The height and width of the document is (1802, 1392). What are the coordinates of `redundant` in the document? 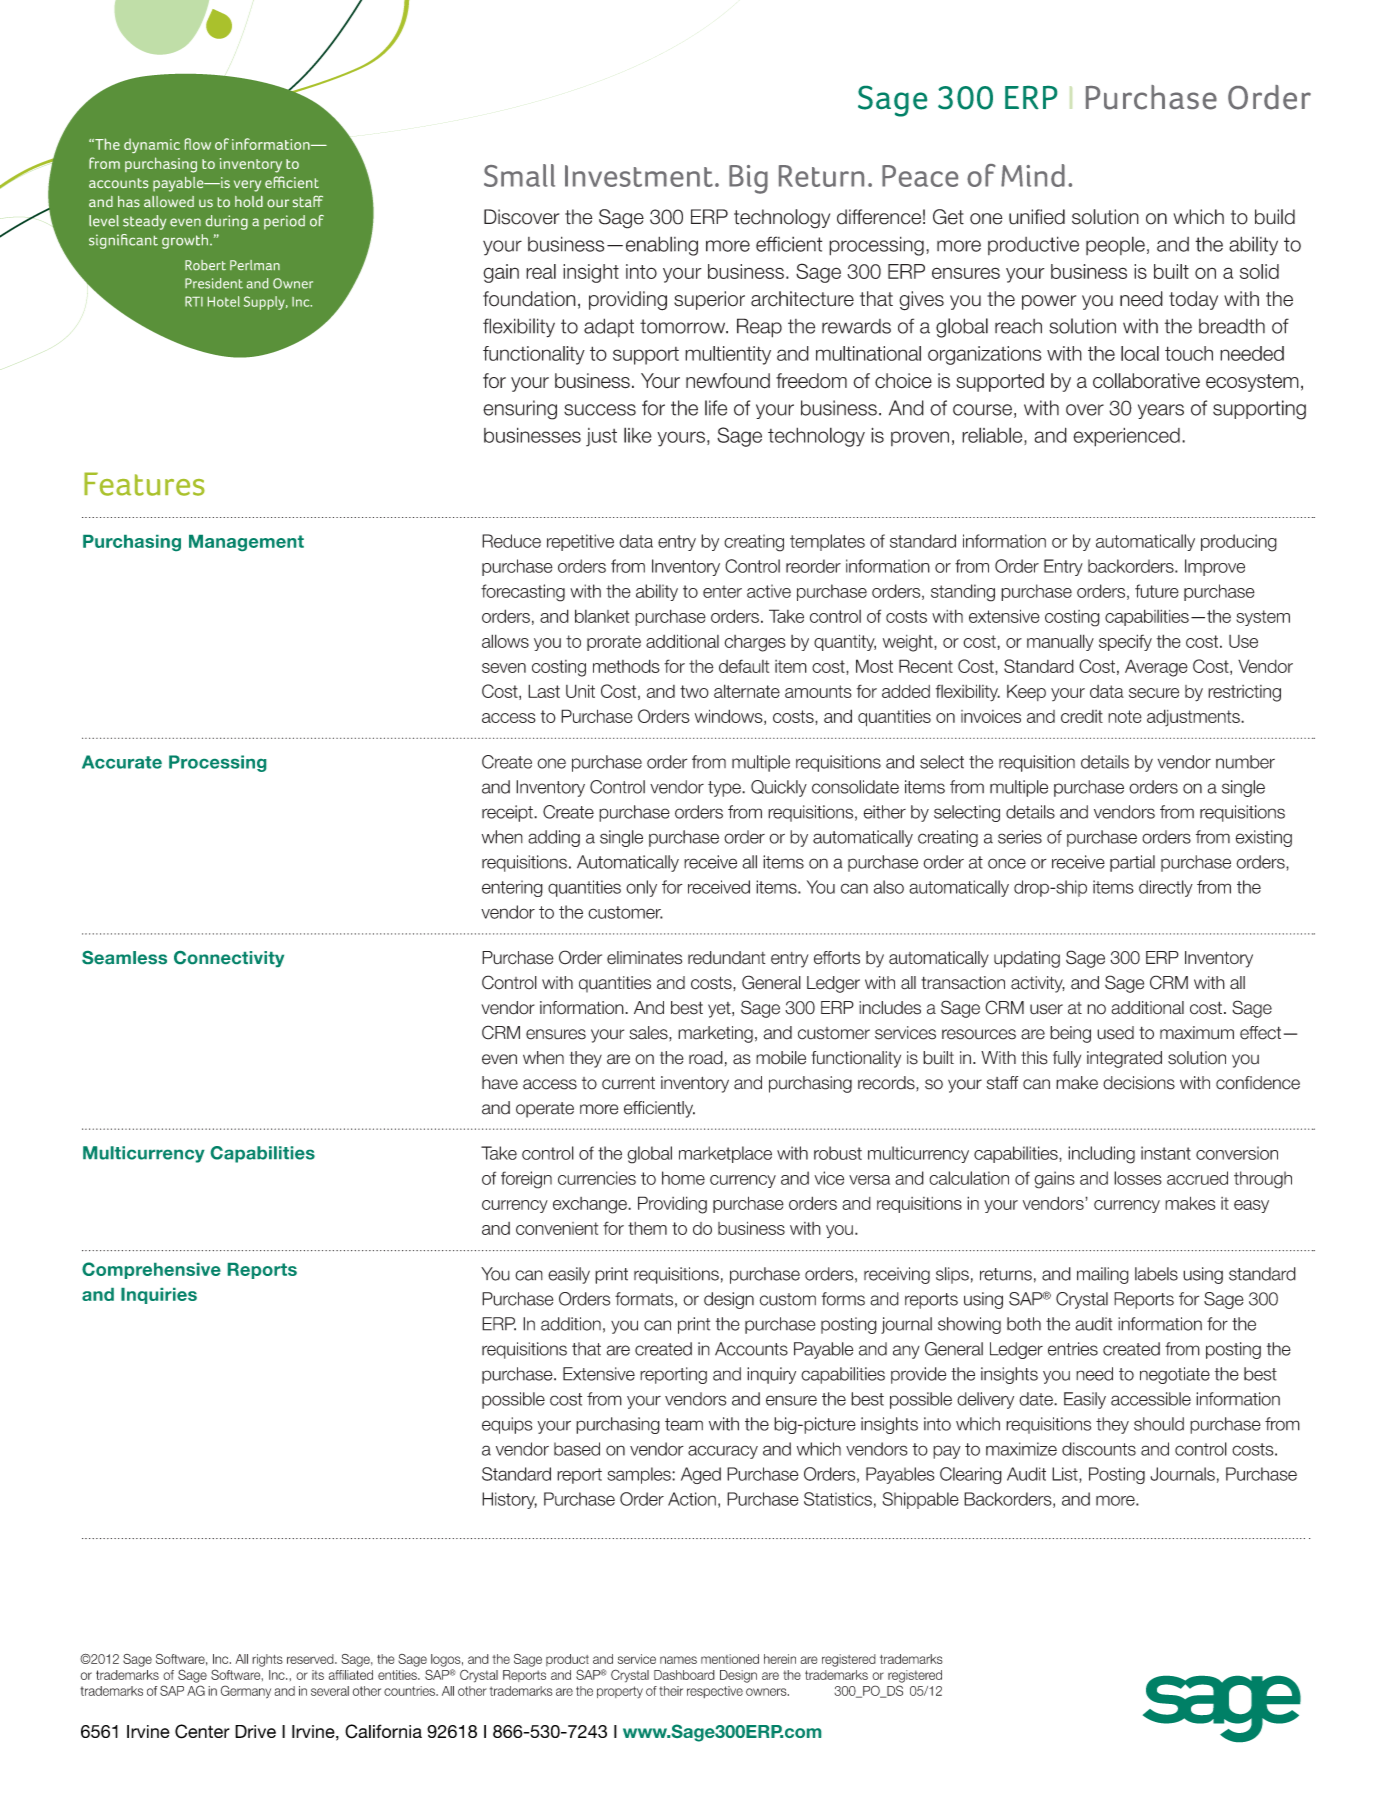 It's located at (727, 958).
